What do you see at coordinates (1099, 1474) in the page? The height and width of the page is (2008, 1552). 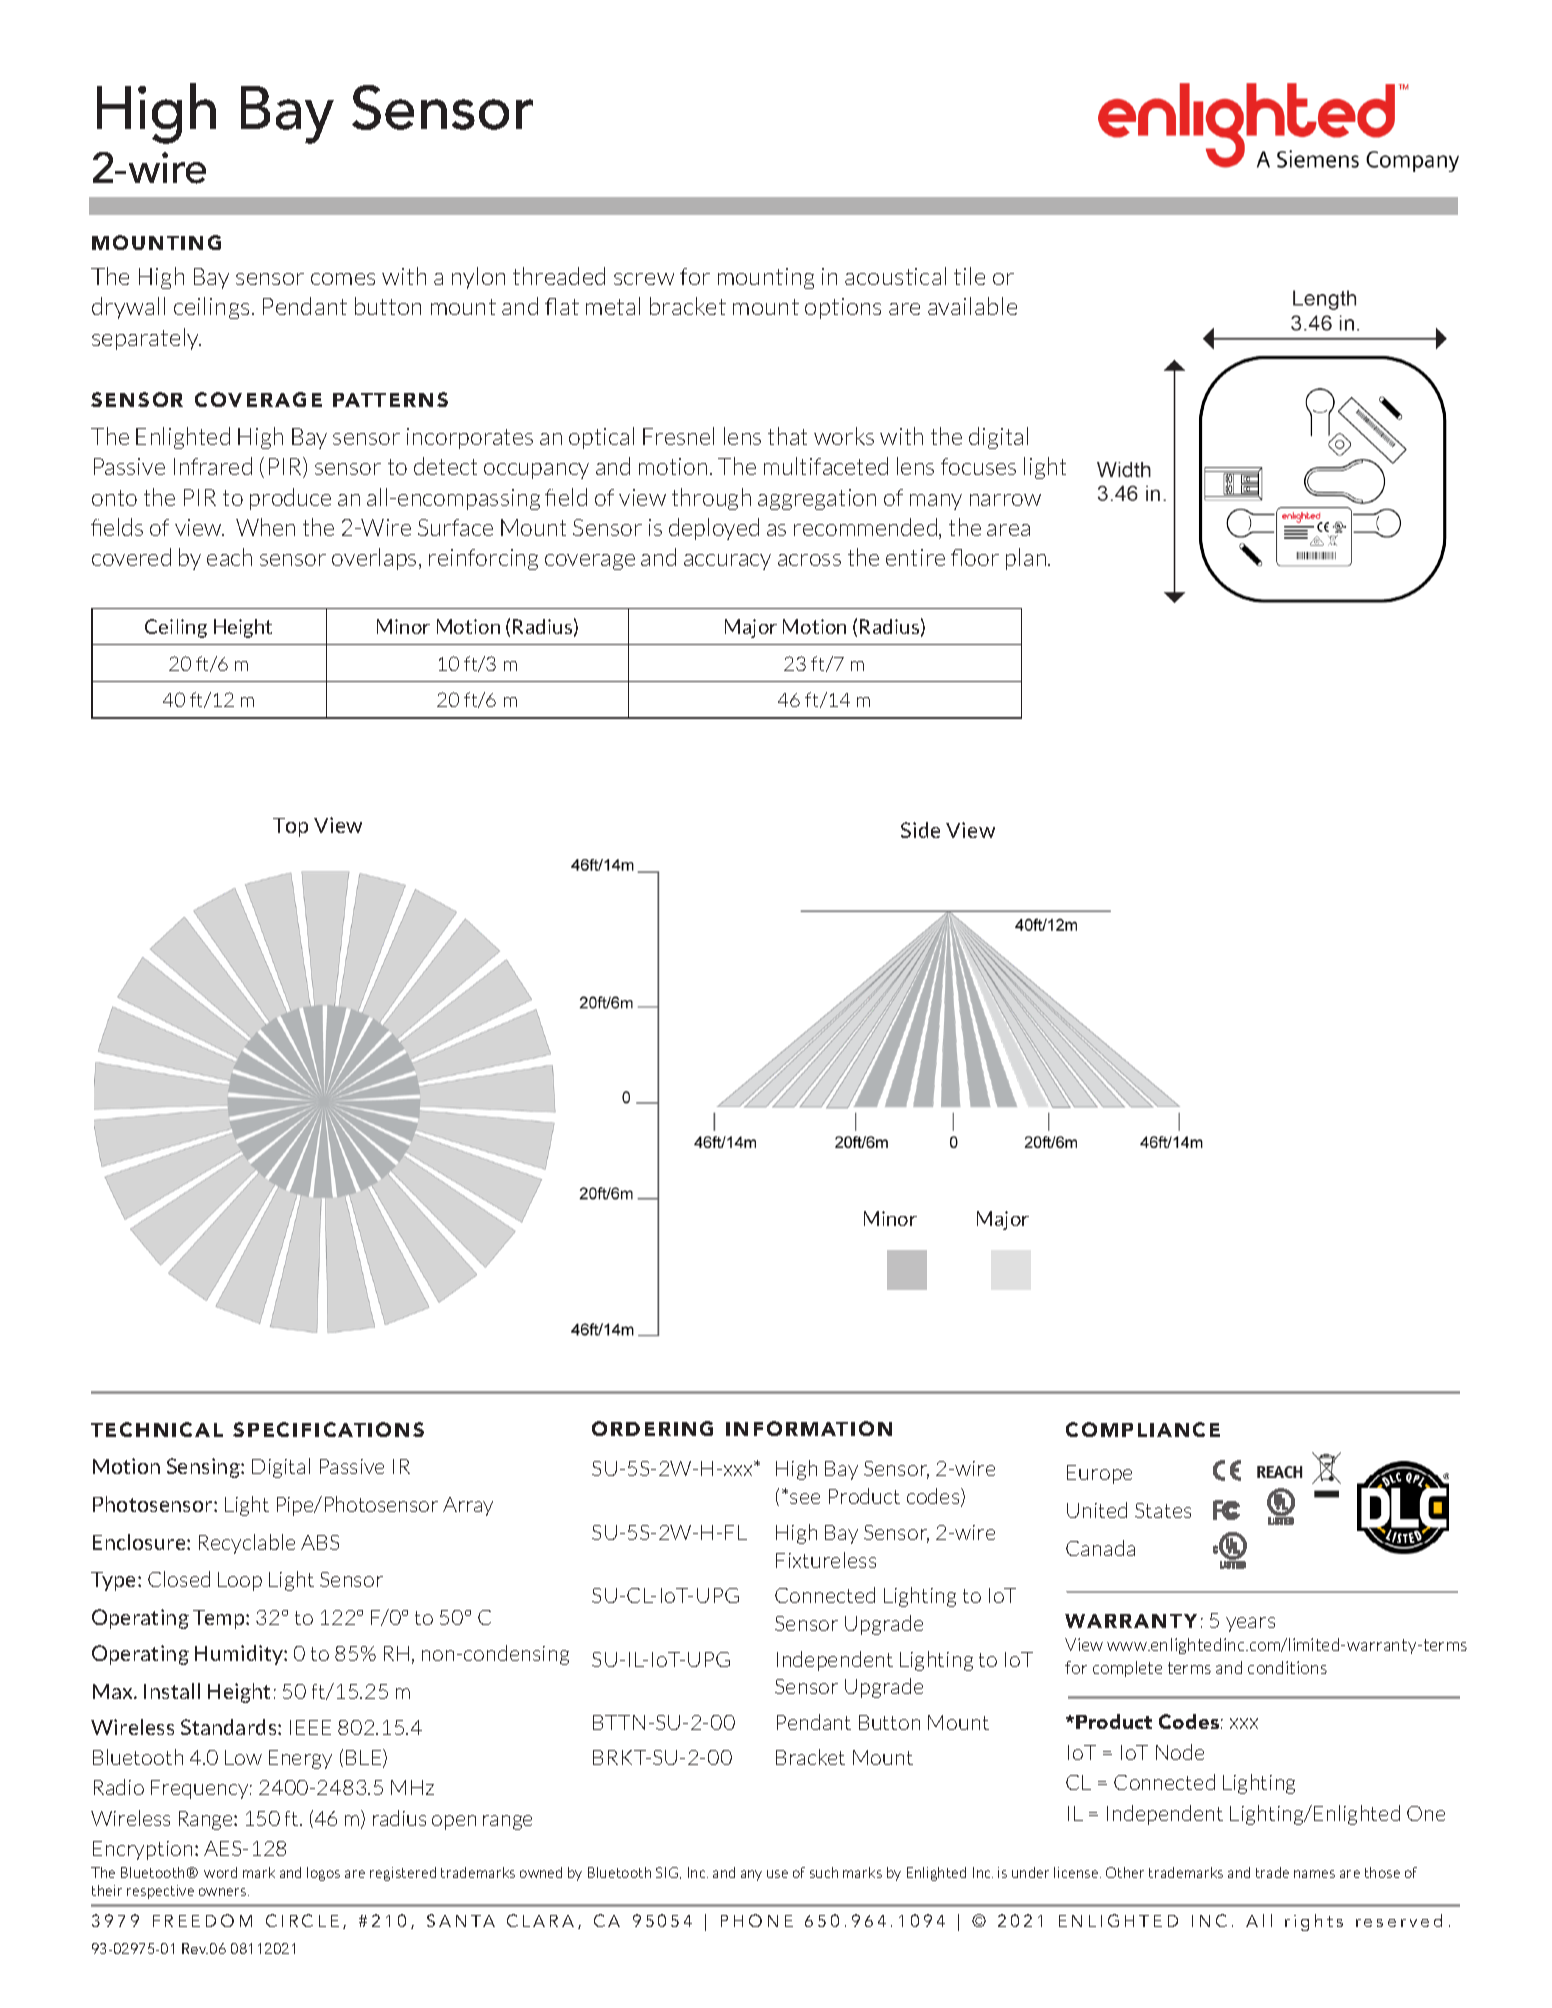 I see `Europe` at bounding box center [1099, 1474].
